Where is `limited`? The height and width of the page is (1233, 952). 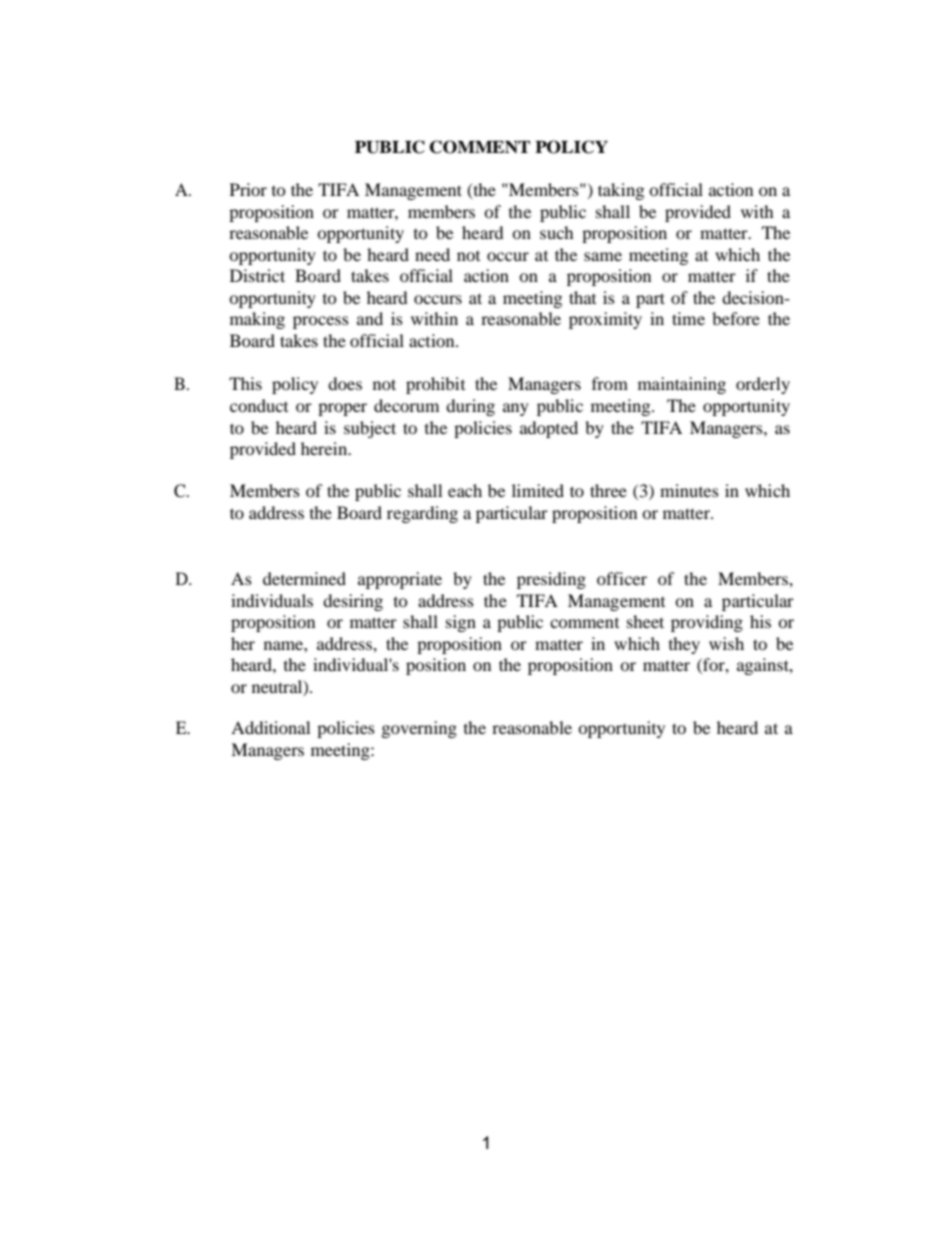
limited is located at coordinates (538, 490).
